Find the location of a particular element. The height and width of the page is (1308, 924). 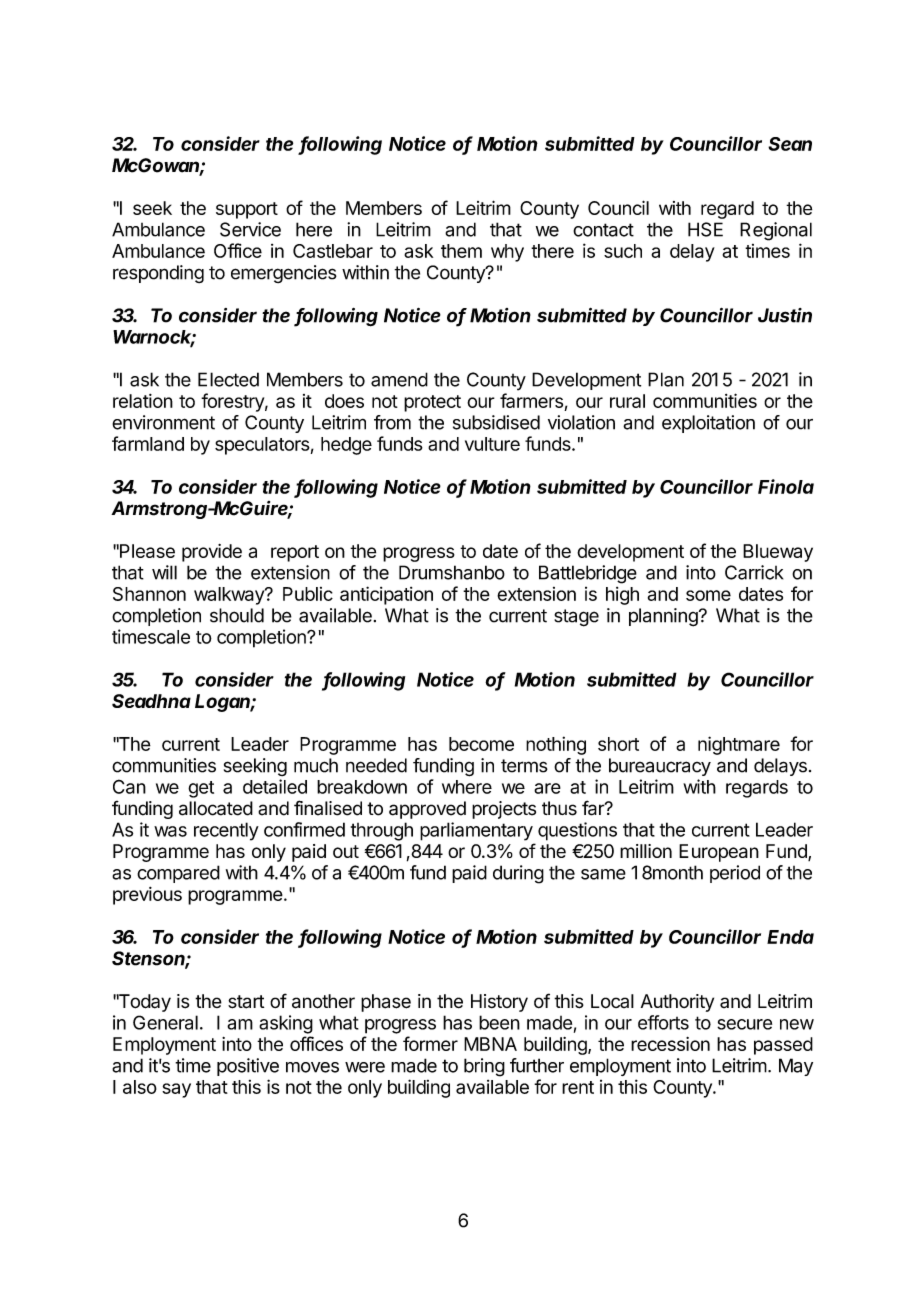

should is located at coordinates (237, 615).
